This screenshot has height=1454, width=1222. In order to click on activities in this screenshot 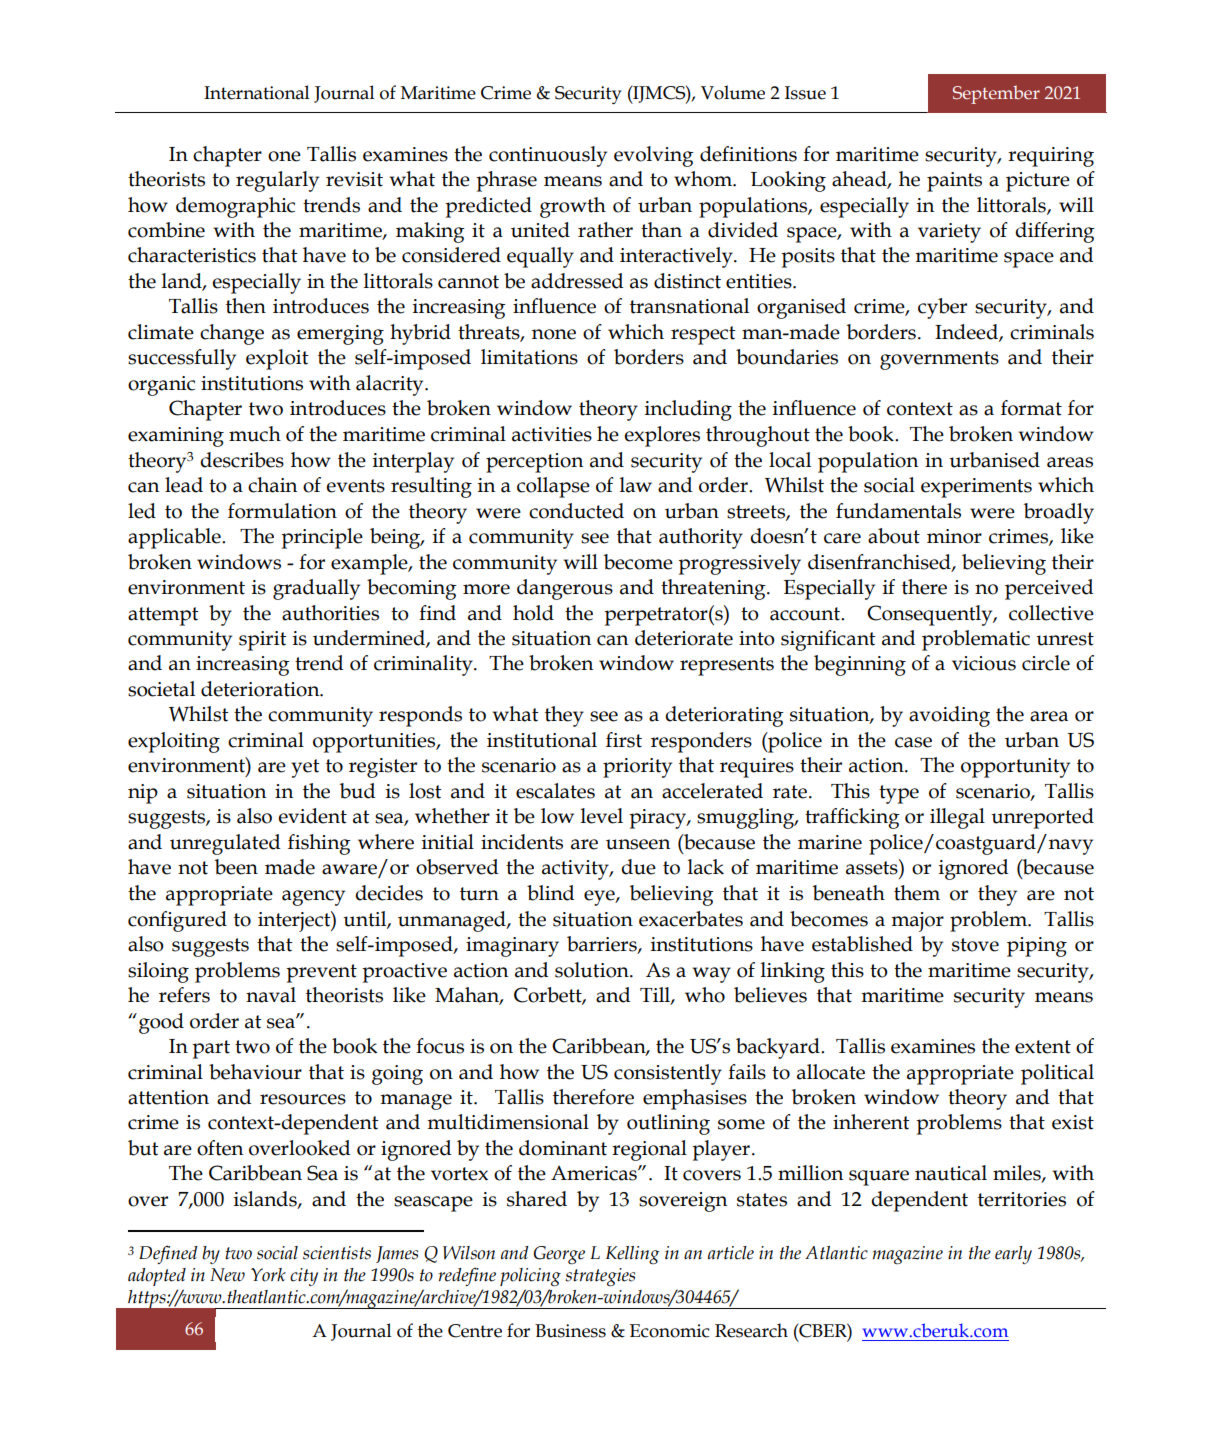, I will do `click(552, 434)`.
